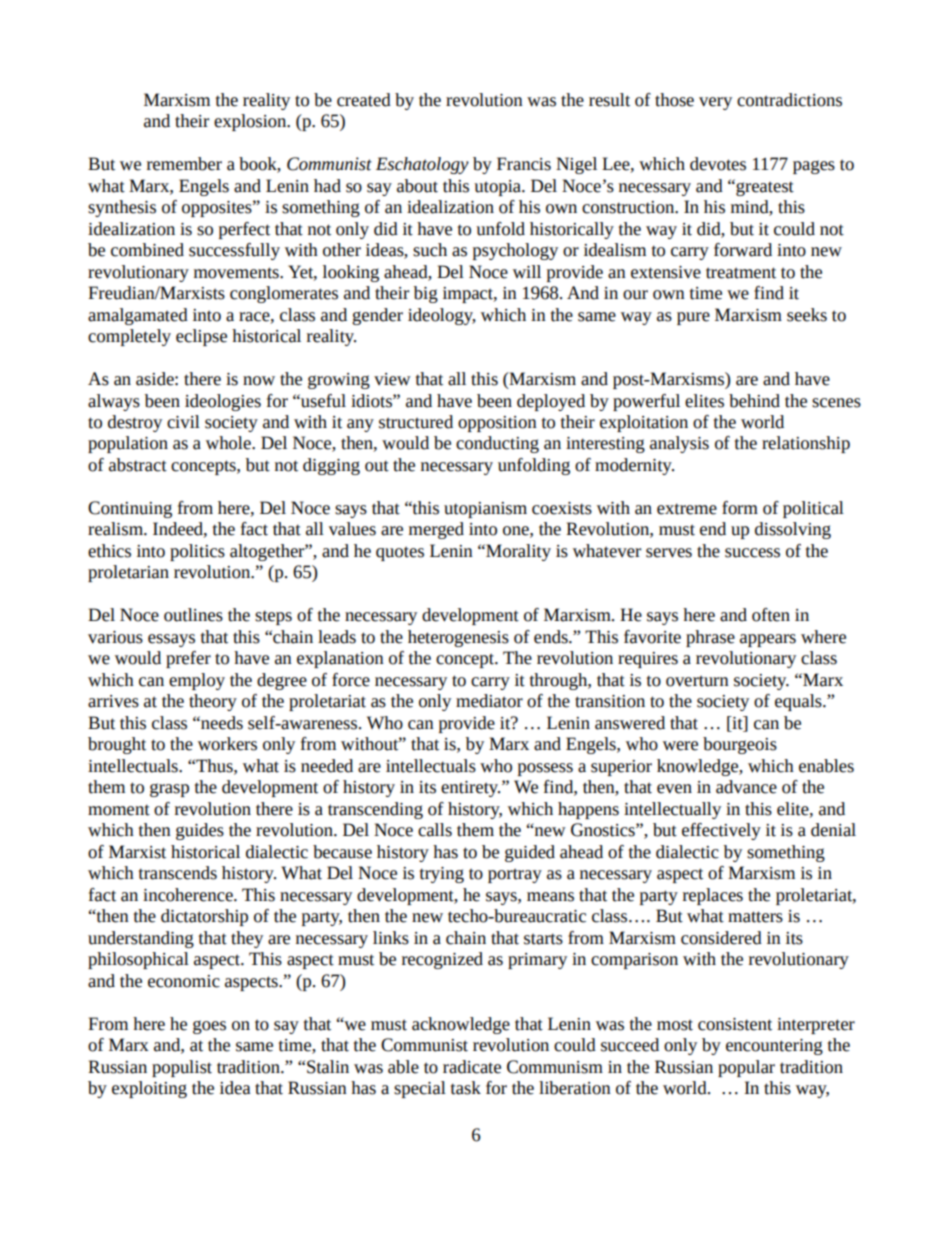 Image resolution: width=952 pixels, height=1233 pixels. I want to click on remember, so click(184, 164).
